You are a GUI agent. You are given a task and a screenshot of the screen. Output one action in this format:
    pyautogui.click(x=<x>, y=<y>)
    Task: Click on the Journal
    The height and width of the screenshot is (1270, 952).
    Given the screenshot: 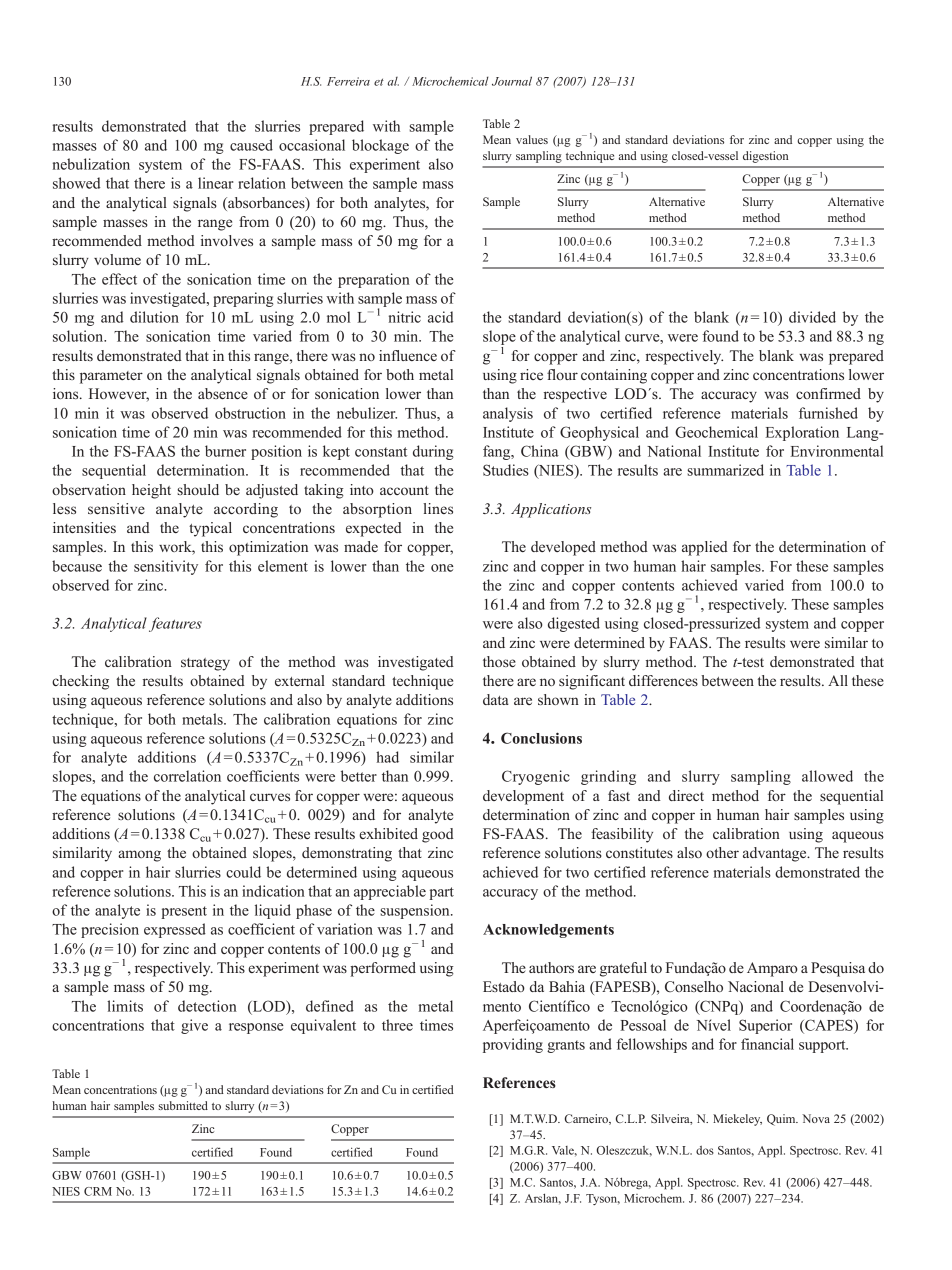 What is the action you would take?
    pyautogui.click(x=512, y=81)
